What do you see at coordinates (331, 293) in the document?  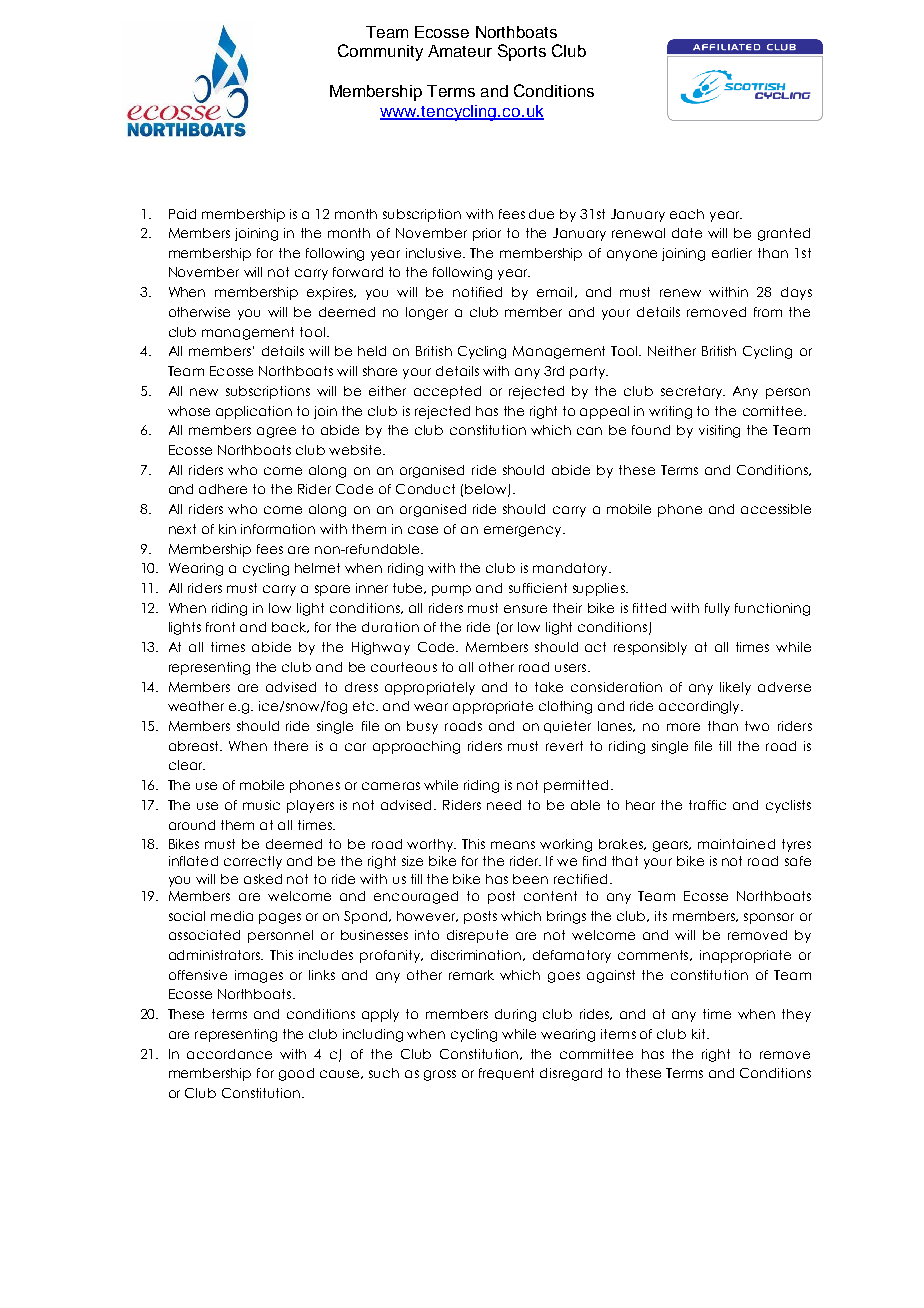 I see `expires` at bounding box center [331, 293].
